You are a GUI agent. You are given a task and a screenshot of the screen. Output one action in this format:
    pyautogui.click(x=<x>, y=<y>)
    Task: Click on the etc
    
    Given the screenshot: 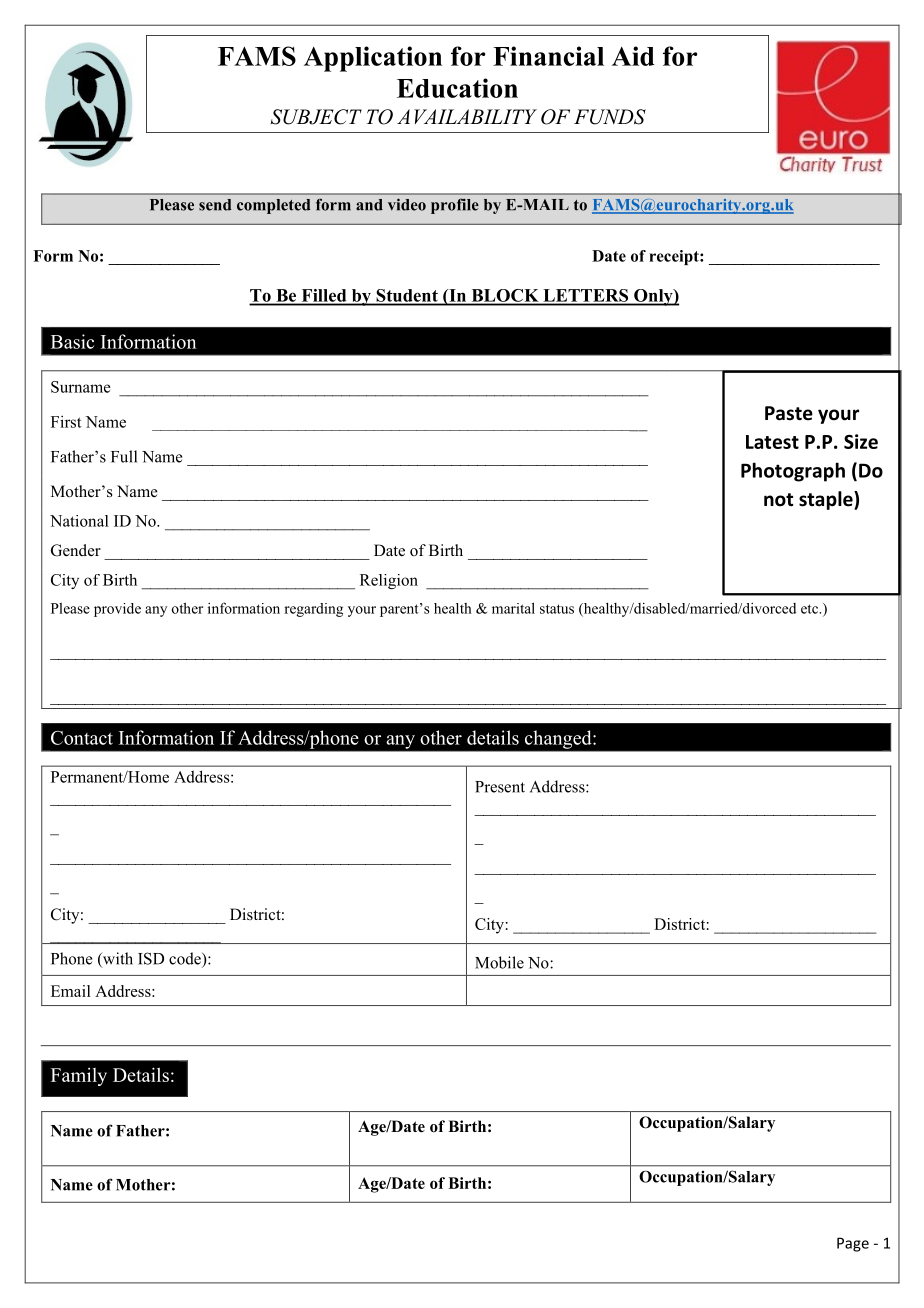 What is the action you would take?
    pyautogui.click(x=810, y=609)
